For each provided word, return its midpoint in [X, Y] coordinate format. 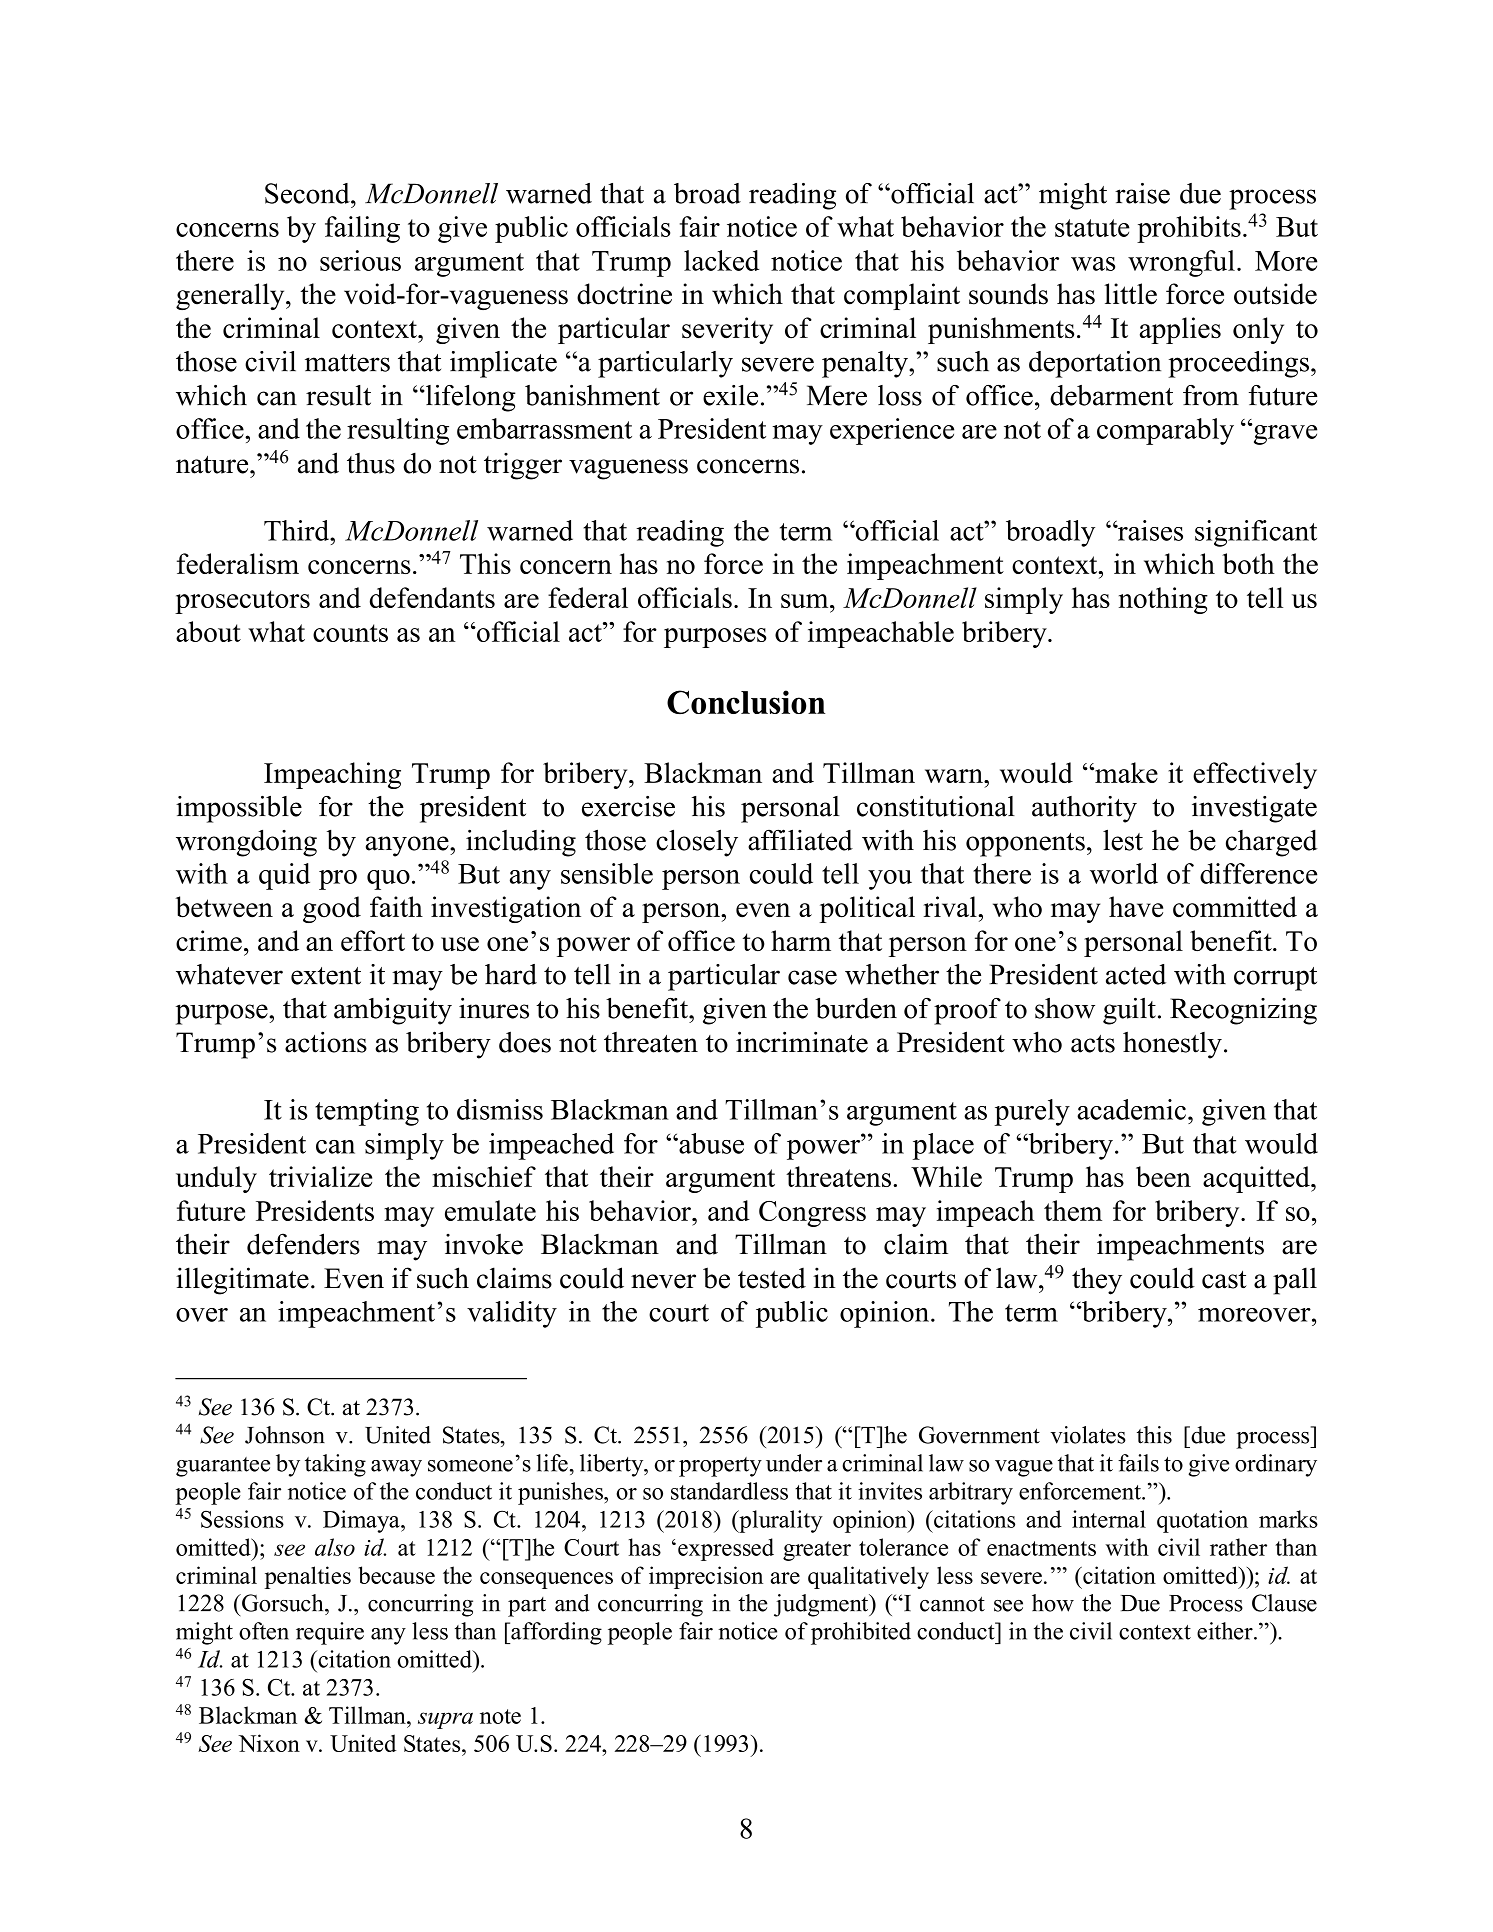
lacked [721, 260]
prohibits [1189, 229]
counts [350, 633]
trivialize [320, 1176]
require [330, 1633]
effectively [1255, 775]
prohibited [861, 1633]
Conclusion [746, 702]
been [1163, 1176]
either [1226, 1631]
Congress [812, 1214]
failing [362, 229]
